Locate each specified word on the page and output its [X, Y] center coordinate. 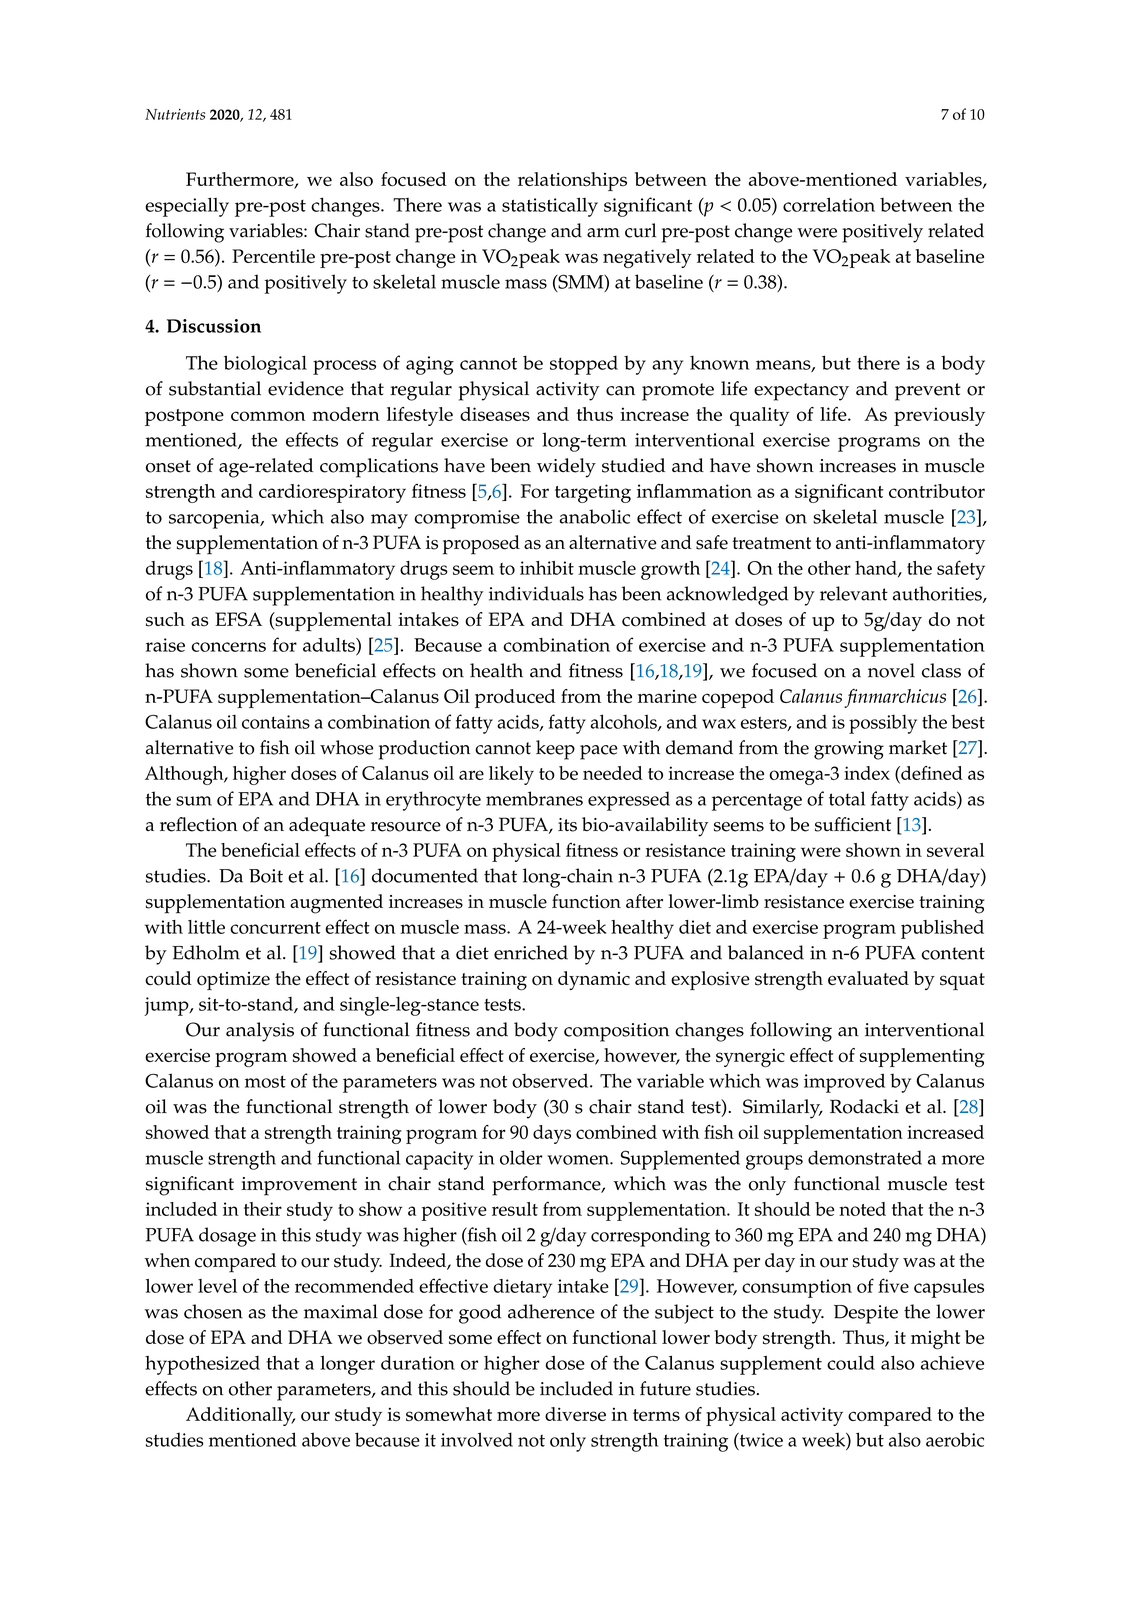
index [867, 773]
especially [187, 207]
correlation [829, 204]
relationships [572, 181]
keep [555, 750]
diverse [575, 1414]
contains [276, 722]
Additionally [240, 1416]
